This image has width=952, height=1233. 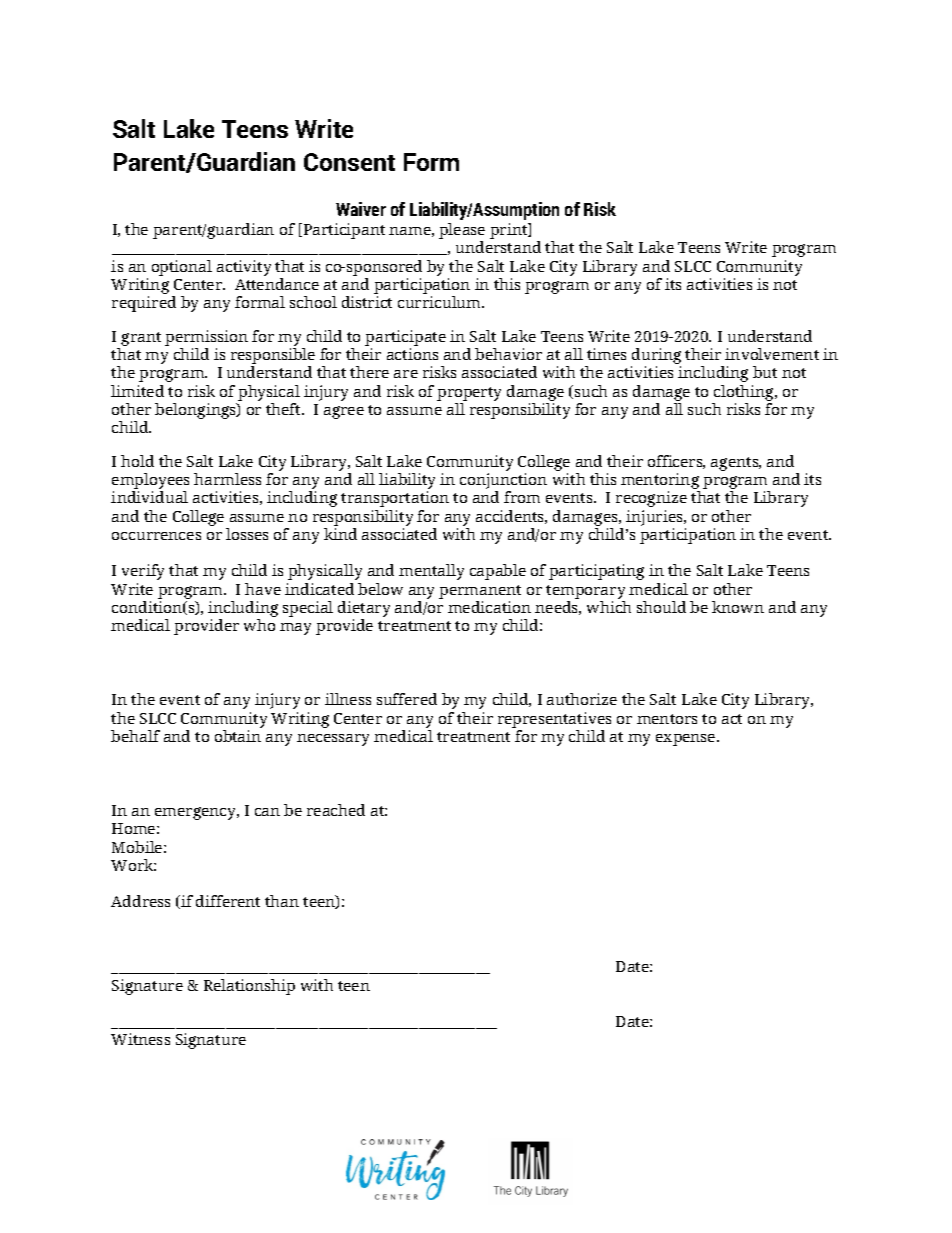 I want to click on Relationship, so click(x=249, y=987).
